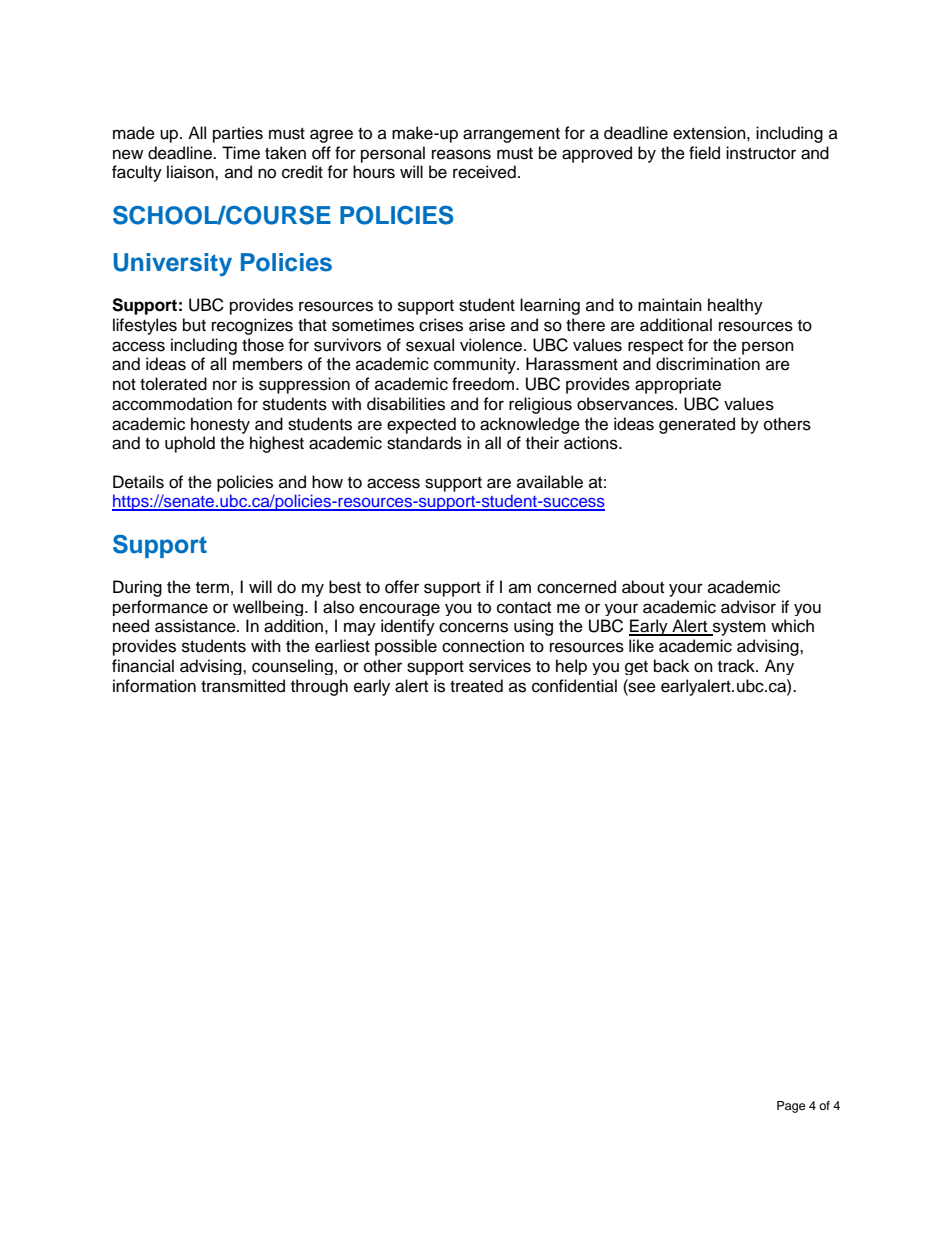  Describe the element at coordinates (191, 172) in the document. I see `liaison` at that location.
